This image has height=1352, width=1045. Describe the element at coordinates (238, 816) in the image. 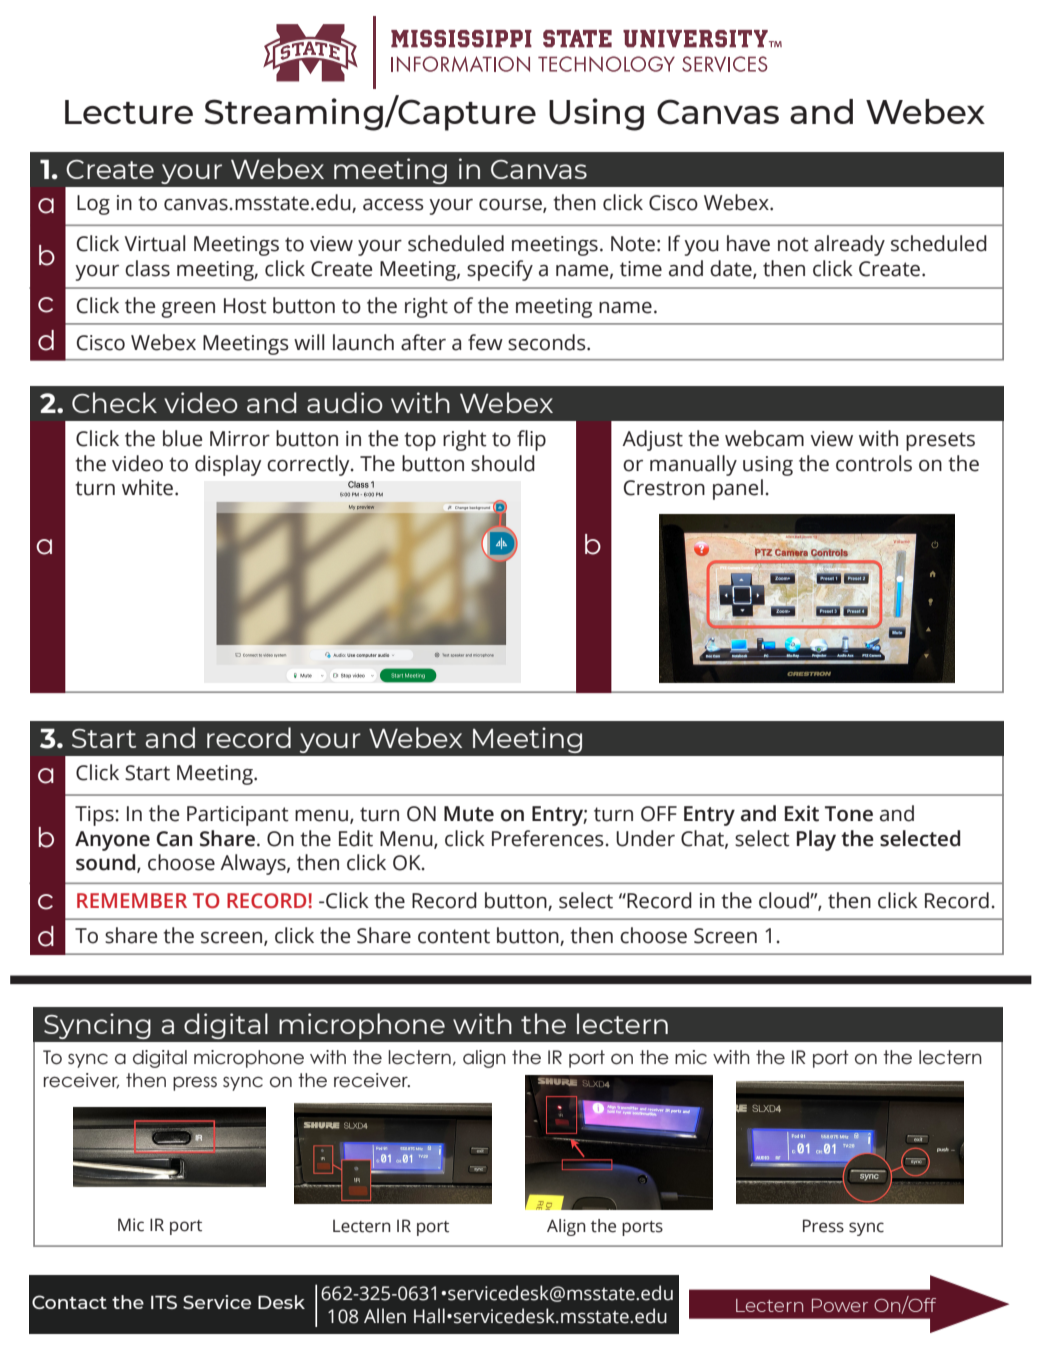

I see `Participant` at that location.
